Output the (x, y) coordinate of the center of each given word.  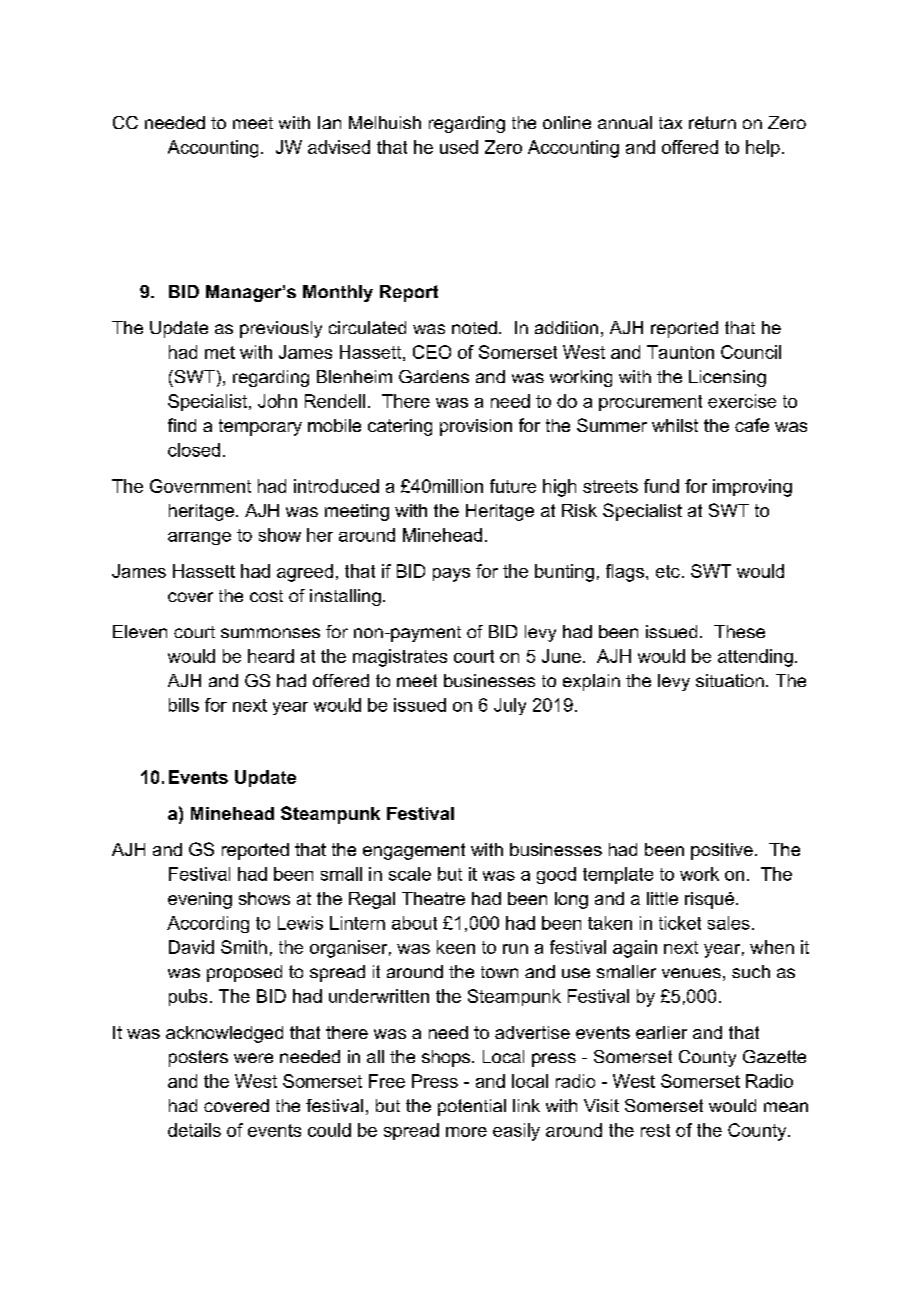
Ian (329, 122)
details (194, 1130)
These (739, 631)
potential (472, 1107)
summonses (270, 633)
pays (451, 575)
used (459, 147)
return (712, 122)
